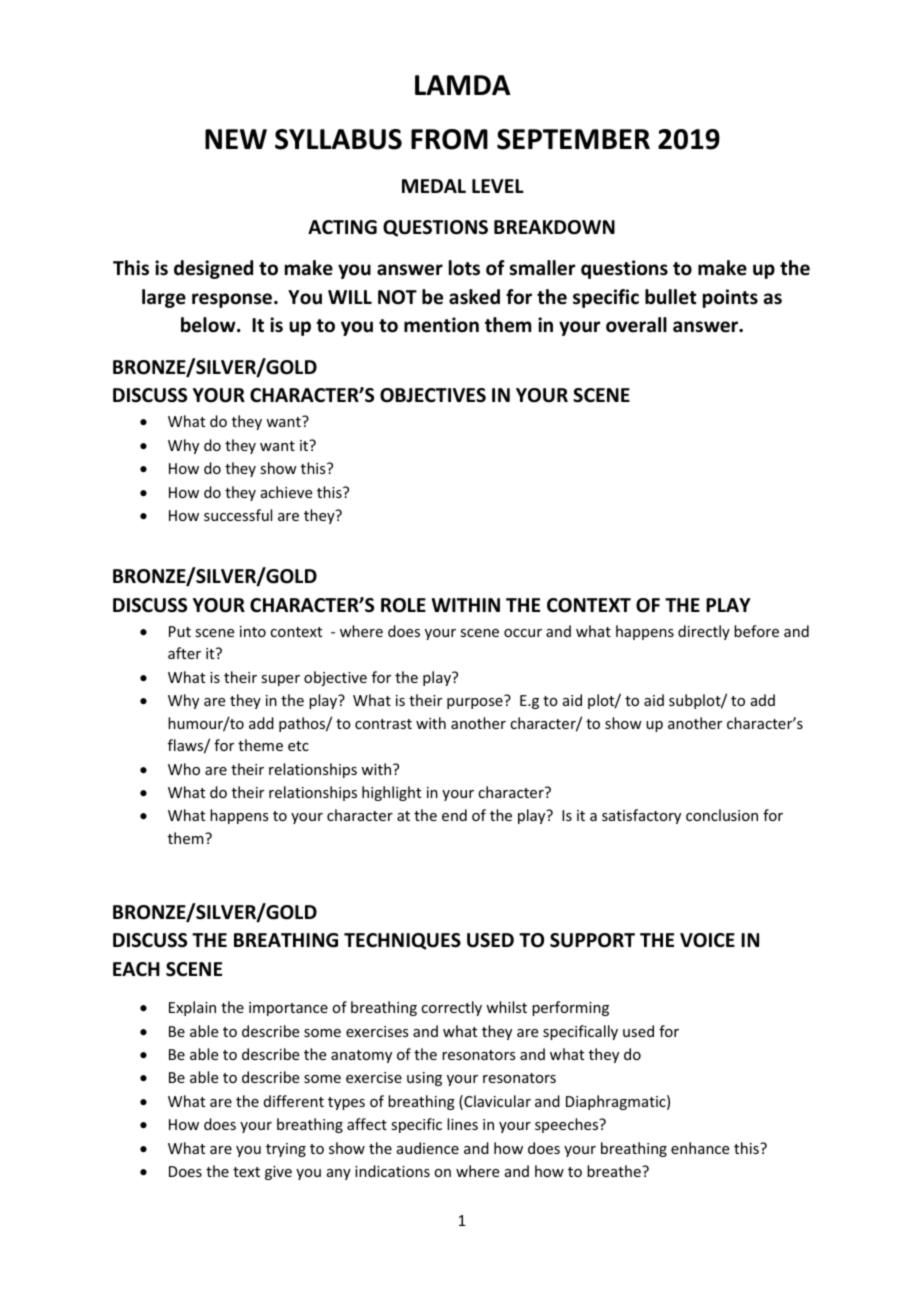 The width and height of the screenshot is (924, 1308). What do you see at coordinates (403, 605) in the screenshot?
I see `ROLE` at bounding box center [403, 605].
